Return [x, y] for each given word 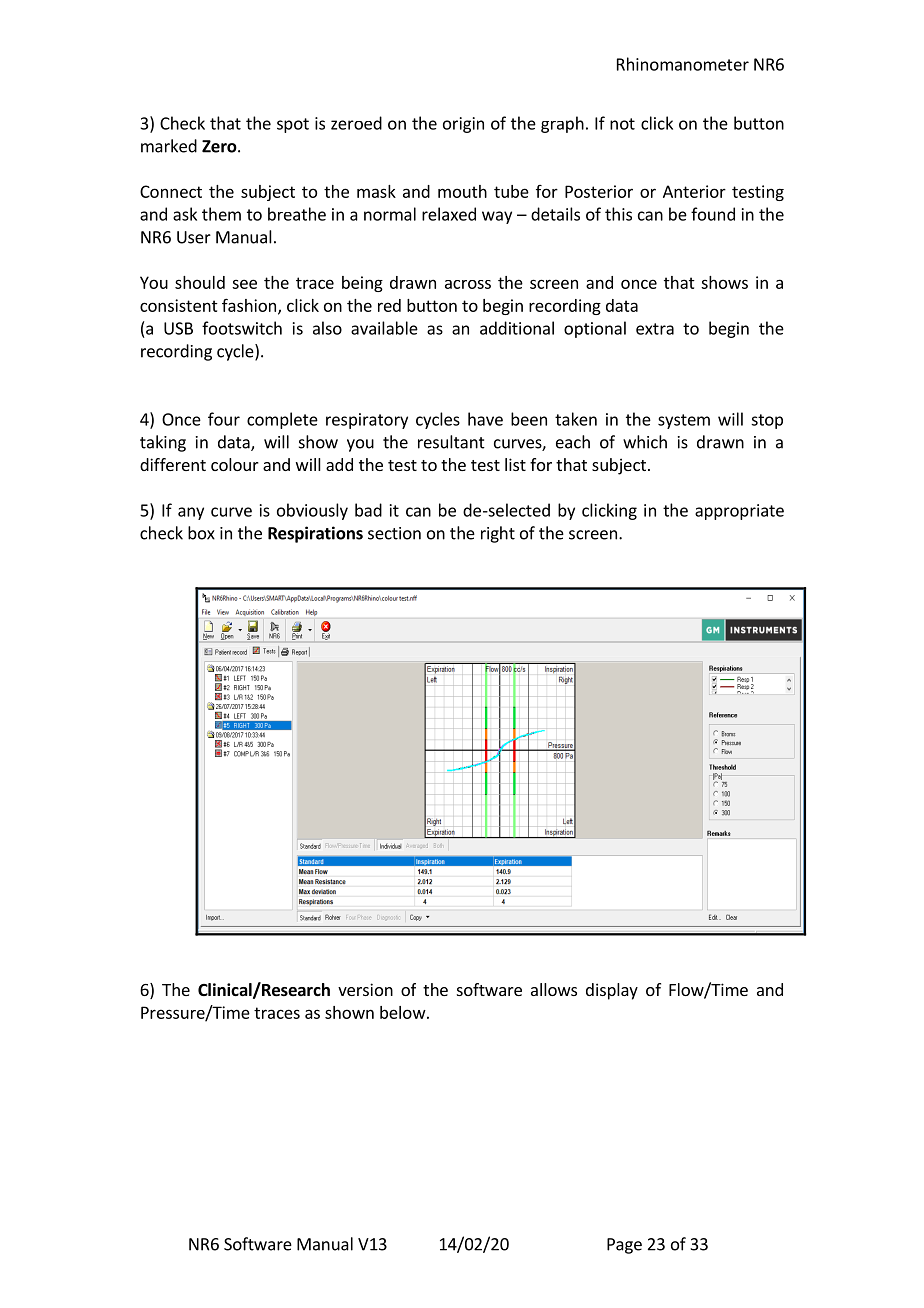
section [394, 533]
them [221, 214]
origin [463, 125]
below [403, 1012]
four [224, 419]
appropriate [739, 512]
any [191, 513]
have [485, 419]
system [684, 421]
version [365, 989]
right [498, 534]
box [201, 533]
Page [624, 1246]
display [612, 991]
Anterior [694, 191]
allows [554, 989]
